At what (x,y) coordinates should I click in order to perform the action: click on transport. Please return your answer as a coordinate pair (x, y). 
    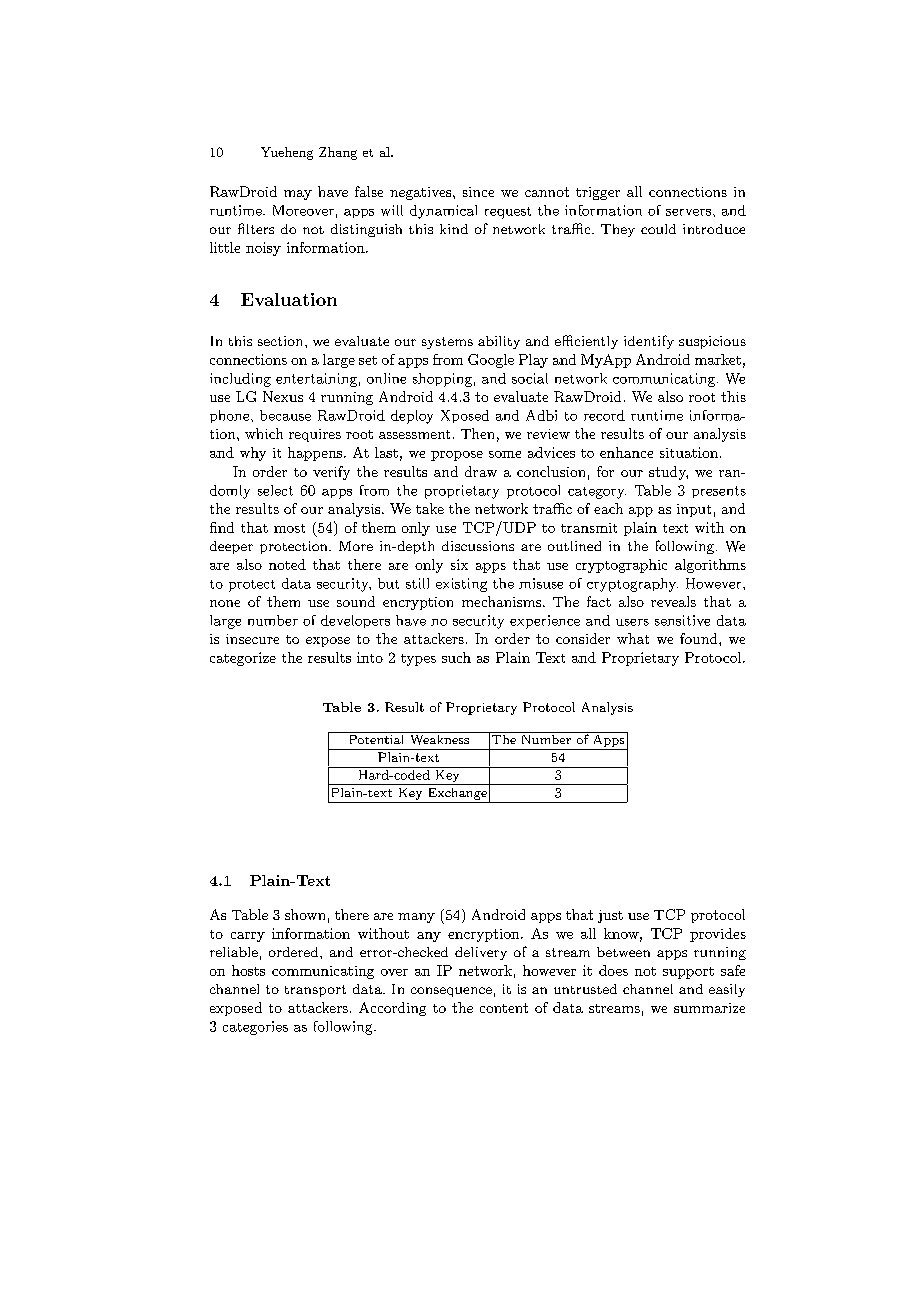
    Looking at the image, I should click on (315, 991).
